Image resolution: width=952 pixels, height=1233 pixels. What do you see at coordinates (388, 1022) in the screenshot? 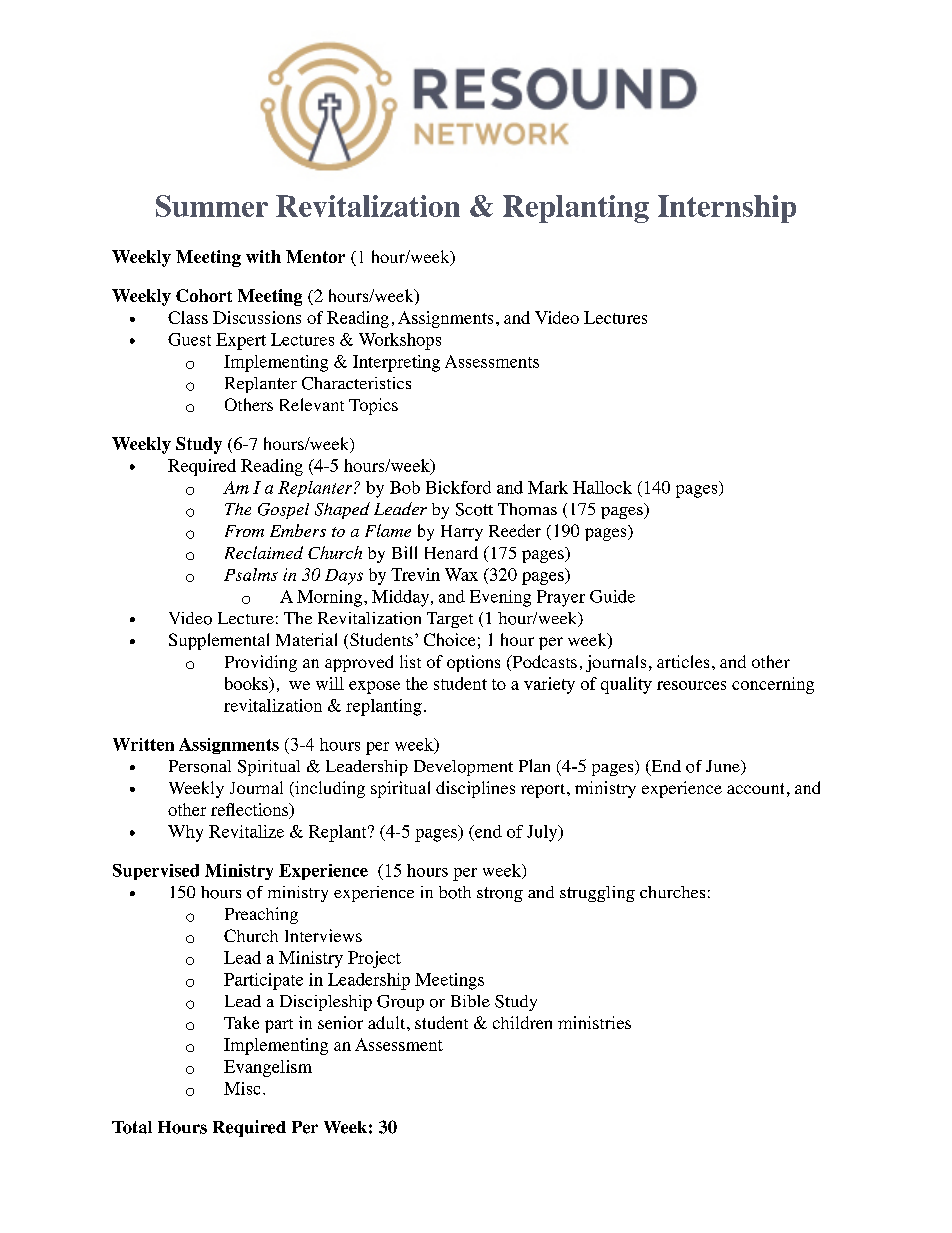
I see `adult` at bounding box center [388, 1022].
